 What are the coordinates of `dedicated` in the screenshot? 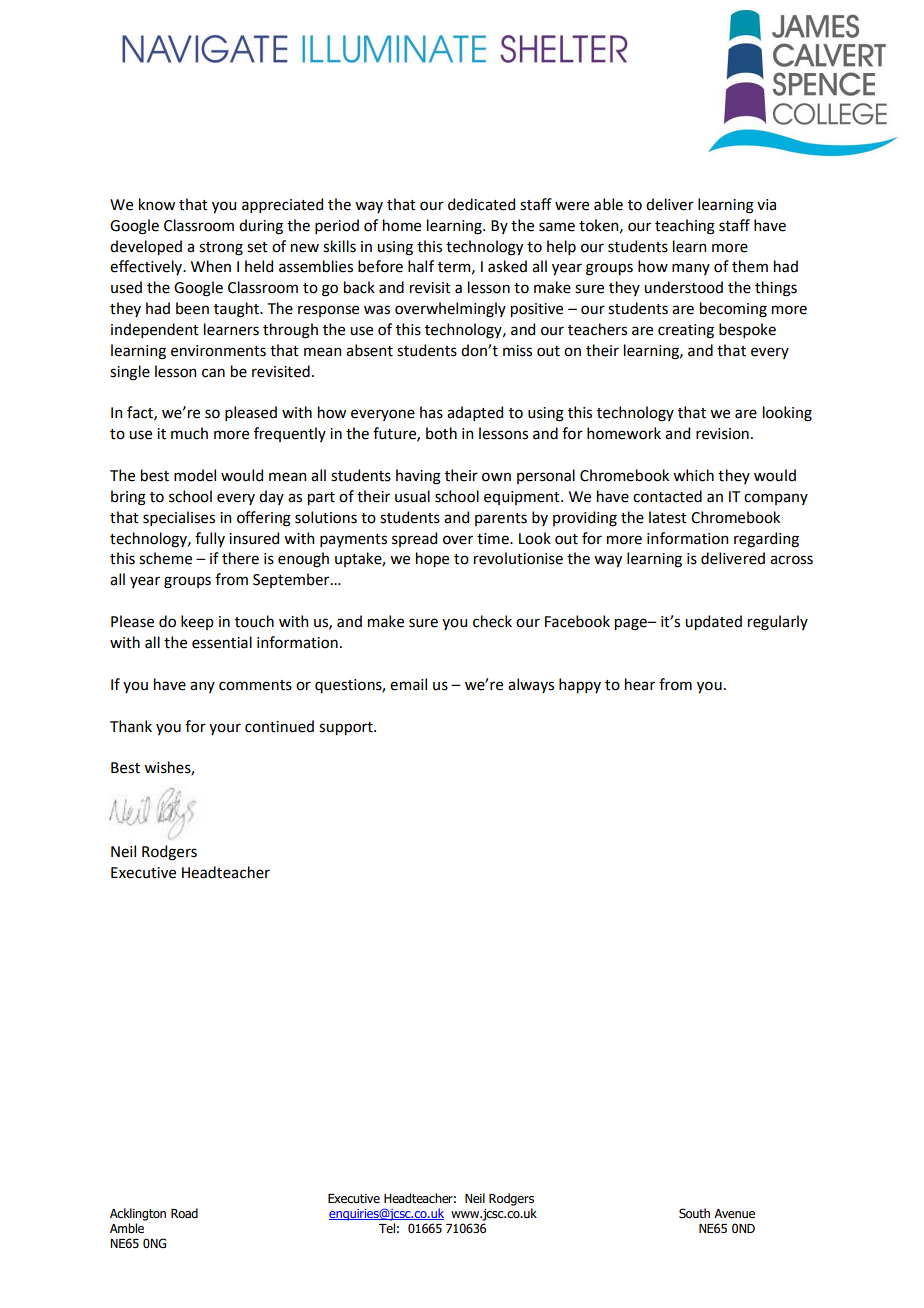 It's located at (481, 204).
